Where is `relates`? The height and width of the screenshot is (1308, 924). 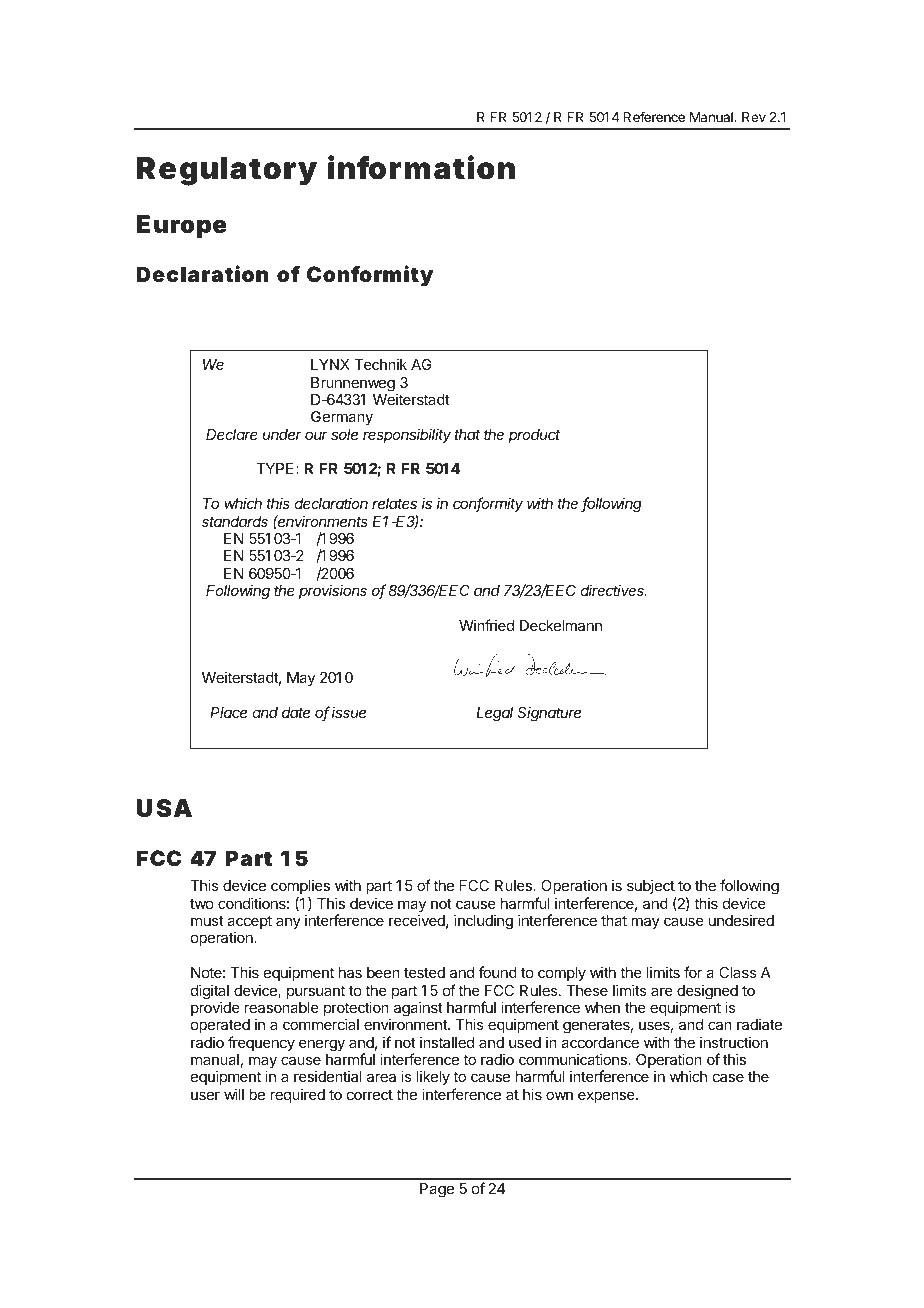
relates is located at coordinates (394, 503).
